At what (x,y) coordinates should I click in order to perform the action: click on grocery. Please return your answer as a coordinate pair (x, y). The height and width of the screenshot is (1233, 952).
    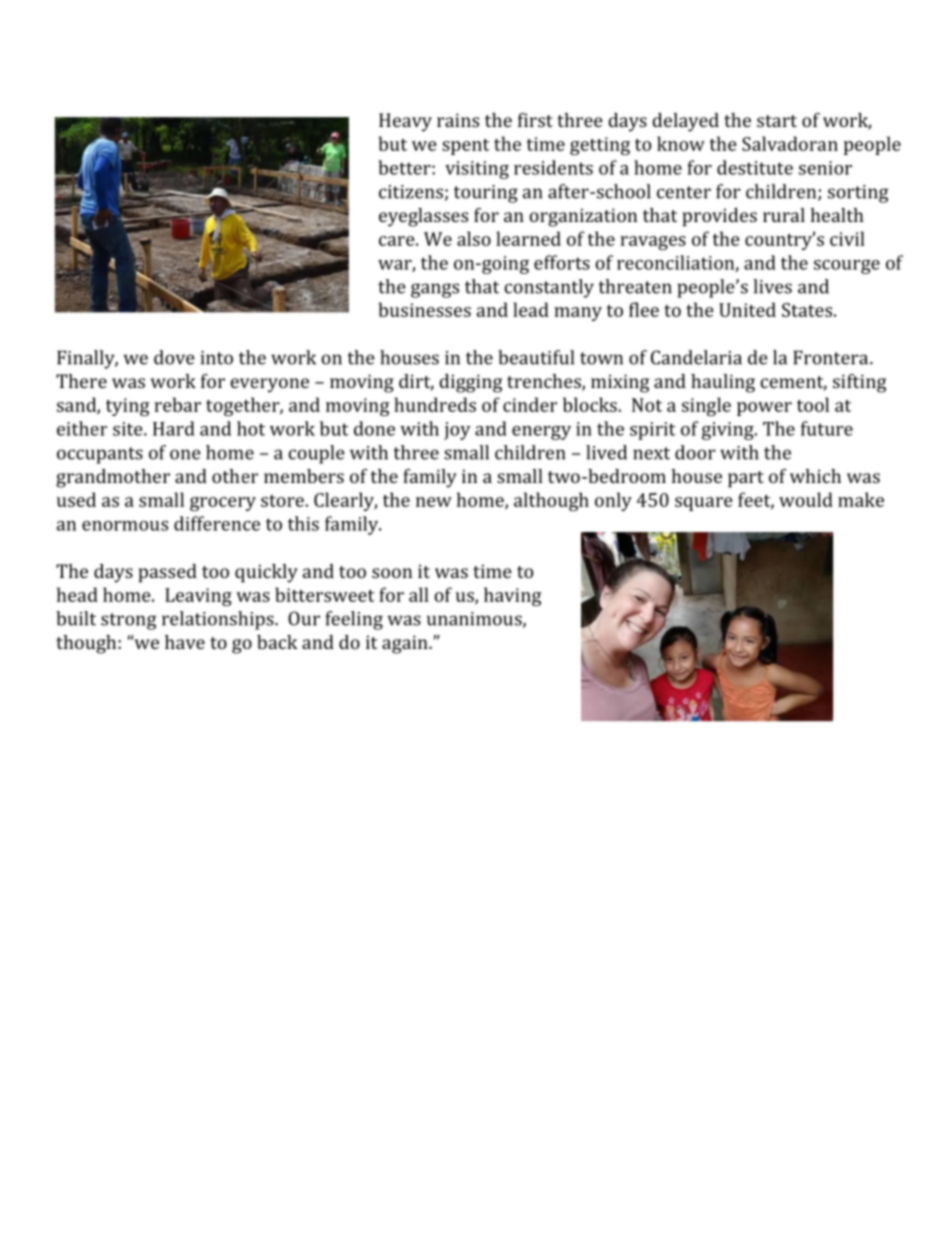
    Looking at the image, I should click on (223, 504).
